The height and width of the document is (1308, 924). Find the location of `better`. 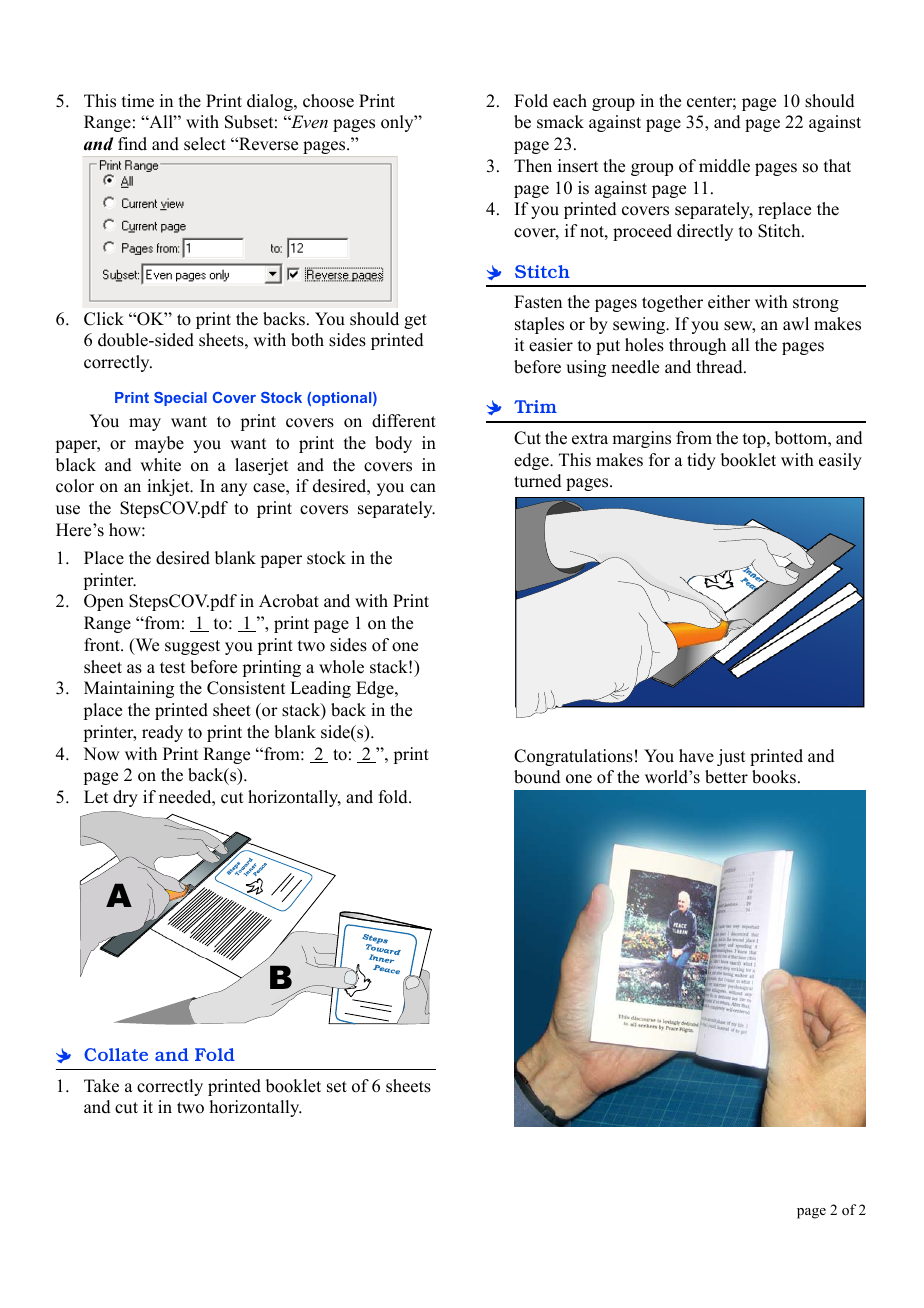

better is located at coordinates (726, 777).
